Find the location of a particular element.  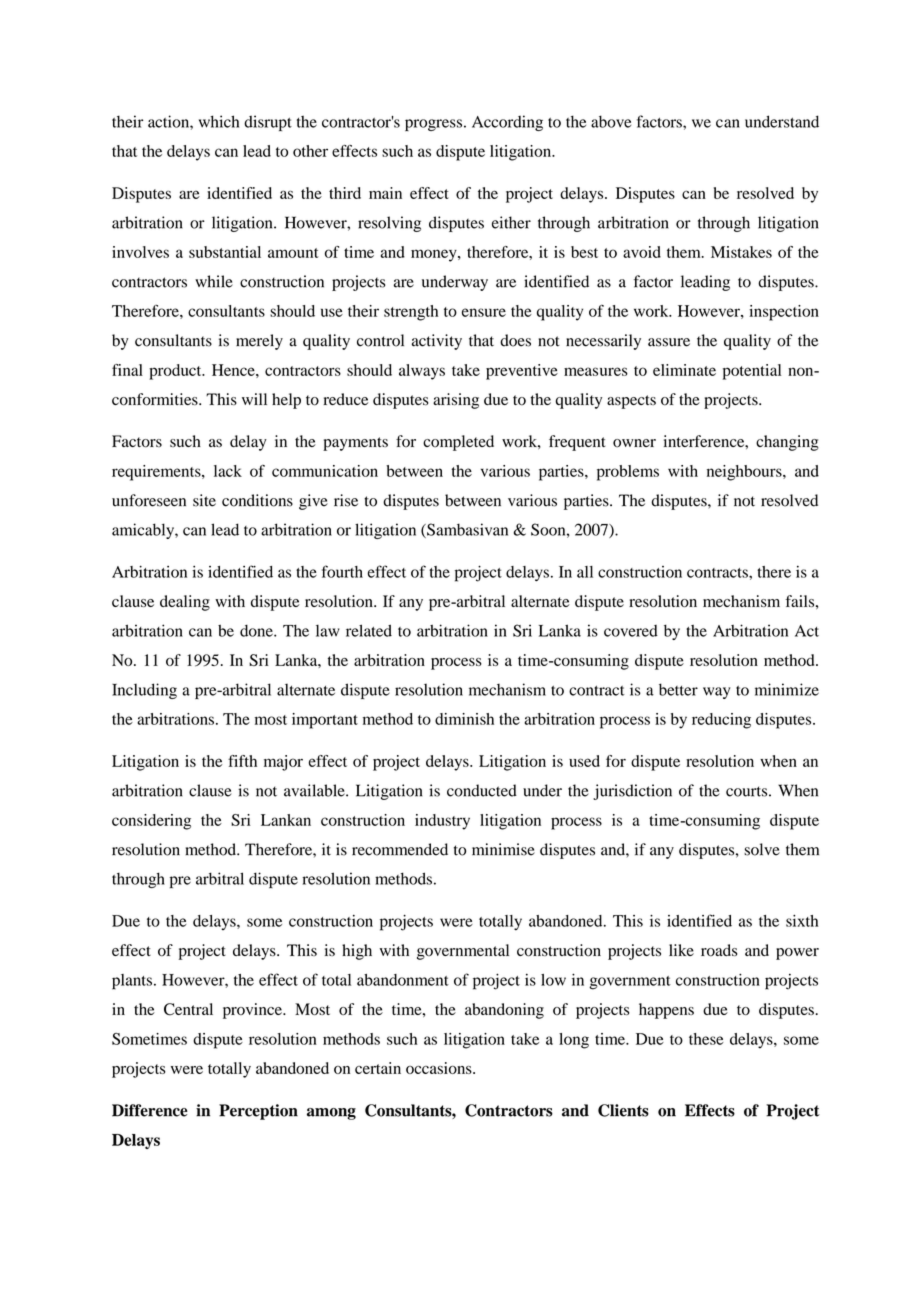

above is located at coordinates (611, 121).
